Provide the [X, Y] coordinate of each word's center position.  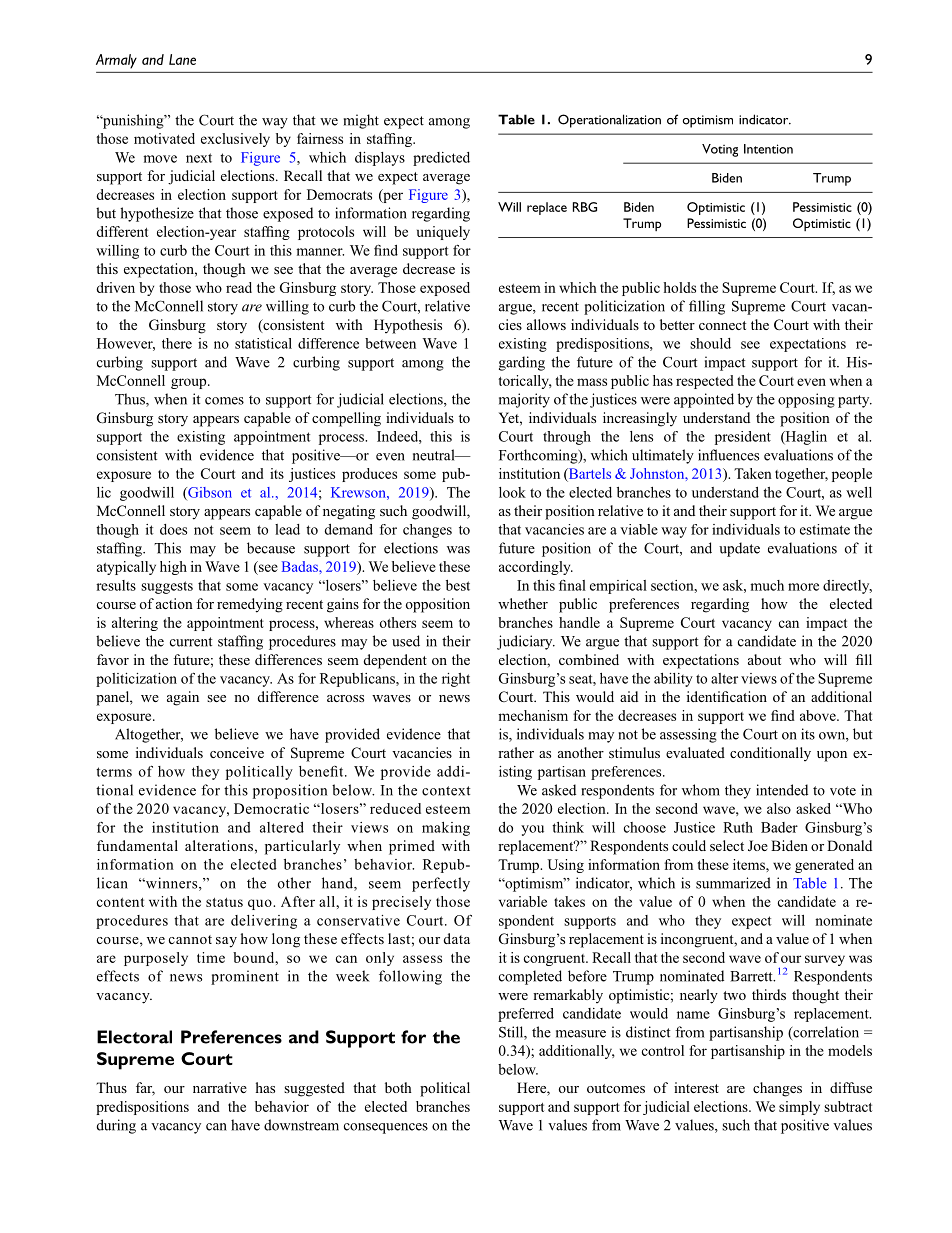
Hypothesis [408, 326]
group [190, 383]
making [446, 829]
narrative [220, 1087]
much [767, 585]
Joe [758, 845]
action [174, 603]
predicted [441, 159]
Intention [768, 149]
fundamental [137, 845]
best [458, 585]
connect [722, 325]
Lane [182, 59]
